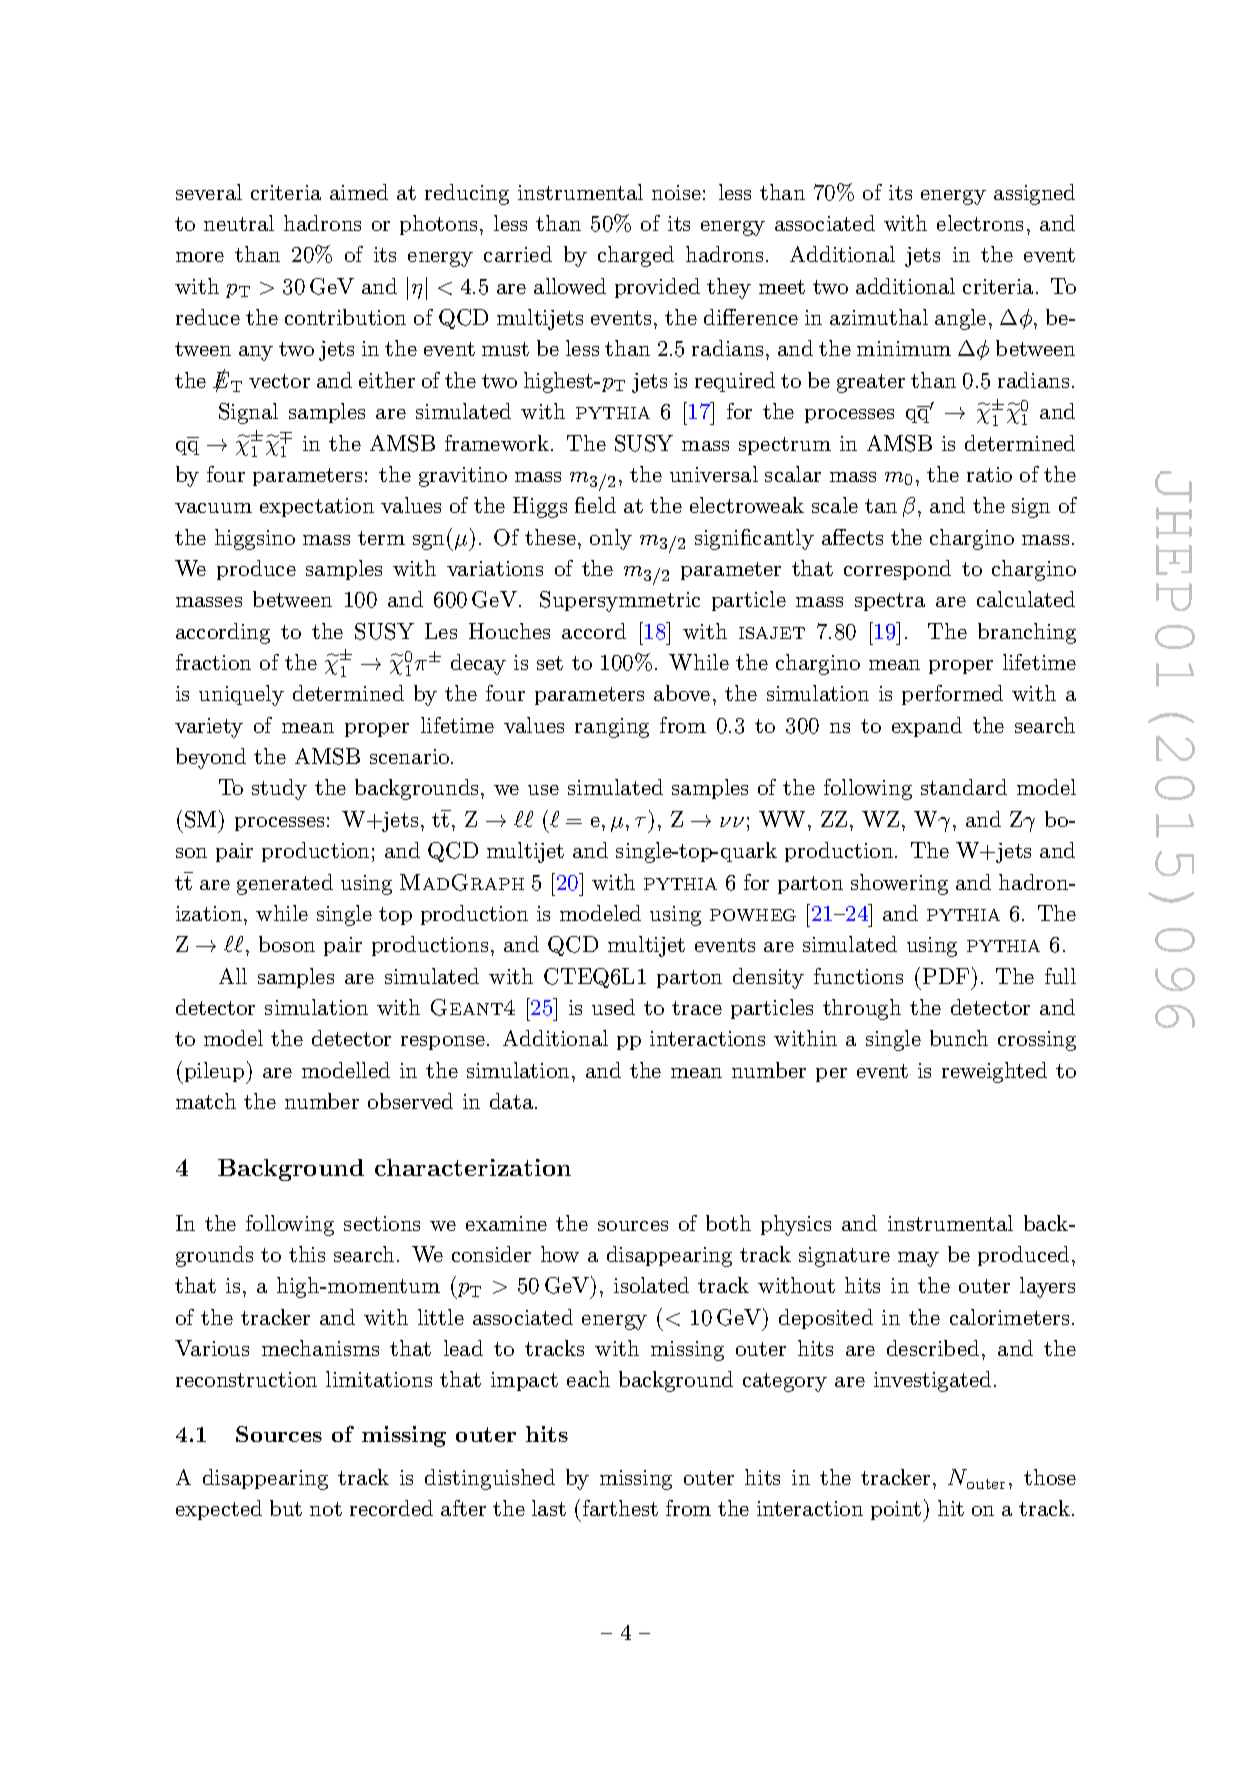  Describe the element at coordinates (980, 223) in the page. I see `electrons` at that location.
